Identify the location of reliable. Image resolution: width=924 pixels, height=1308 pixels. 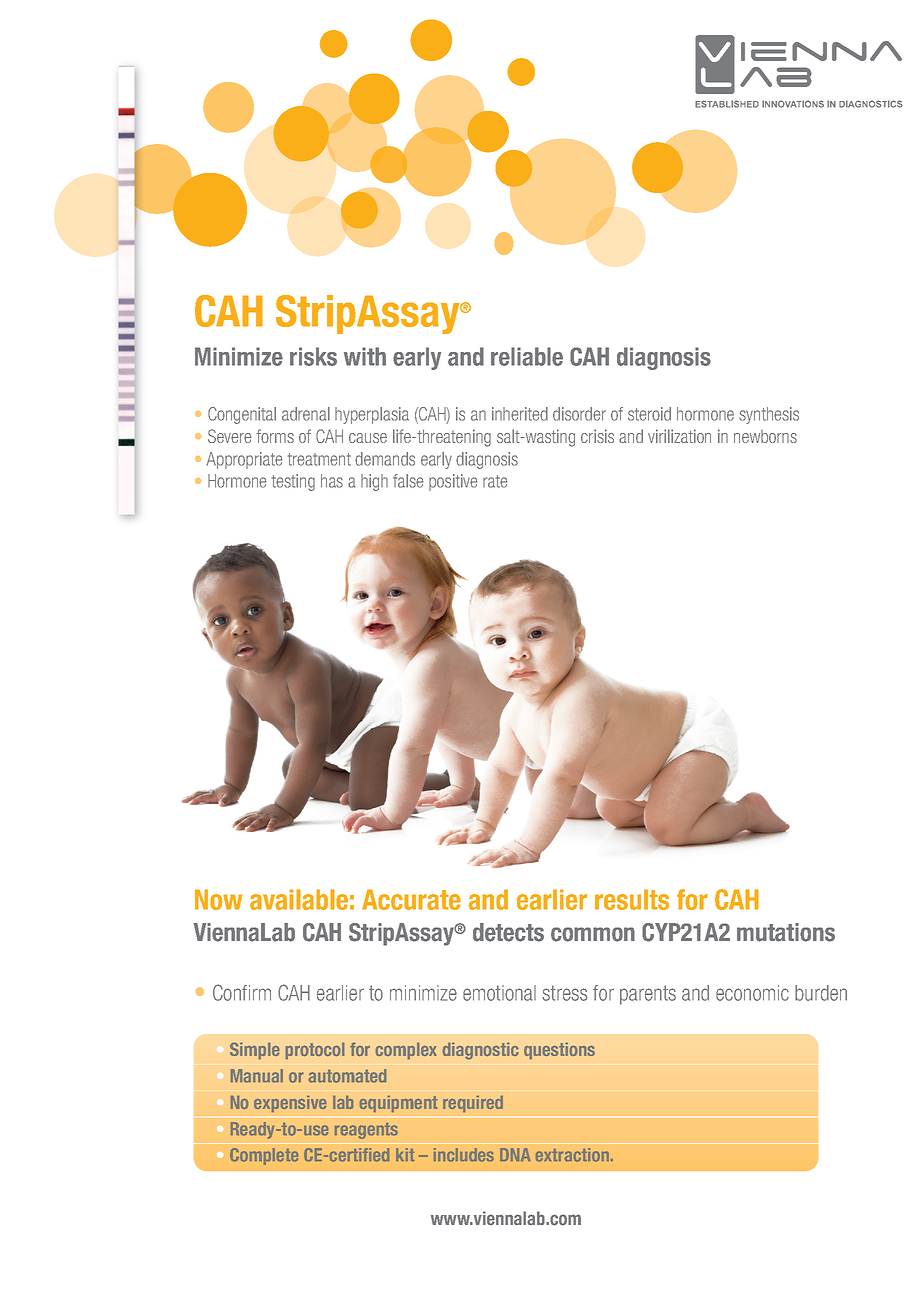
(527, 356).
